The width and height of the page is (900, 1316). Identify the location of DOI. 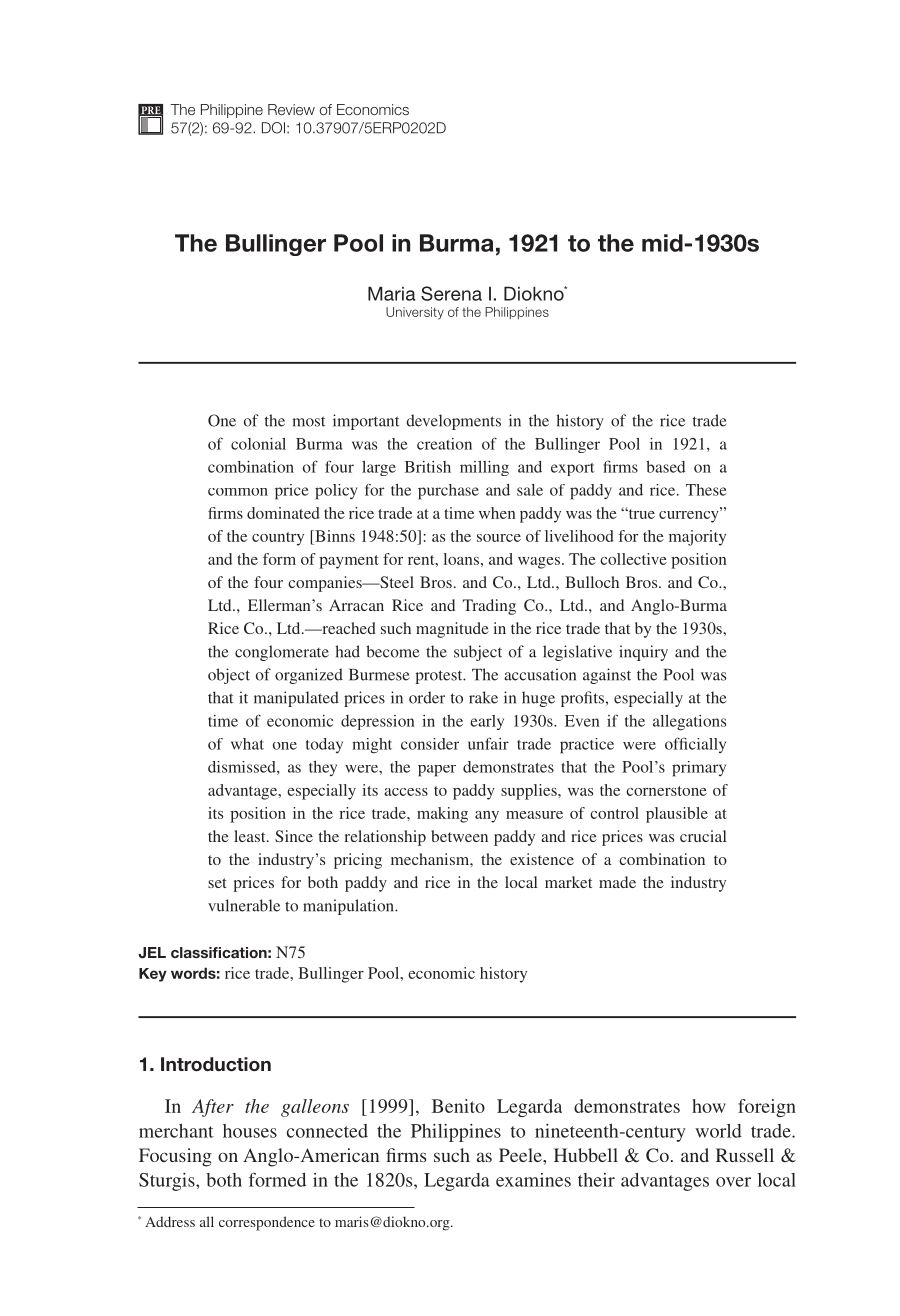
(273, 128).
